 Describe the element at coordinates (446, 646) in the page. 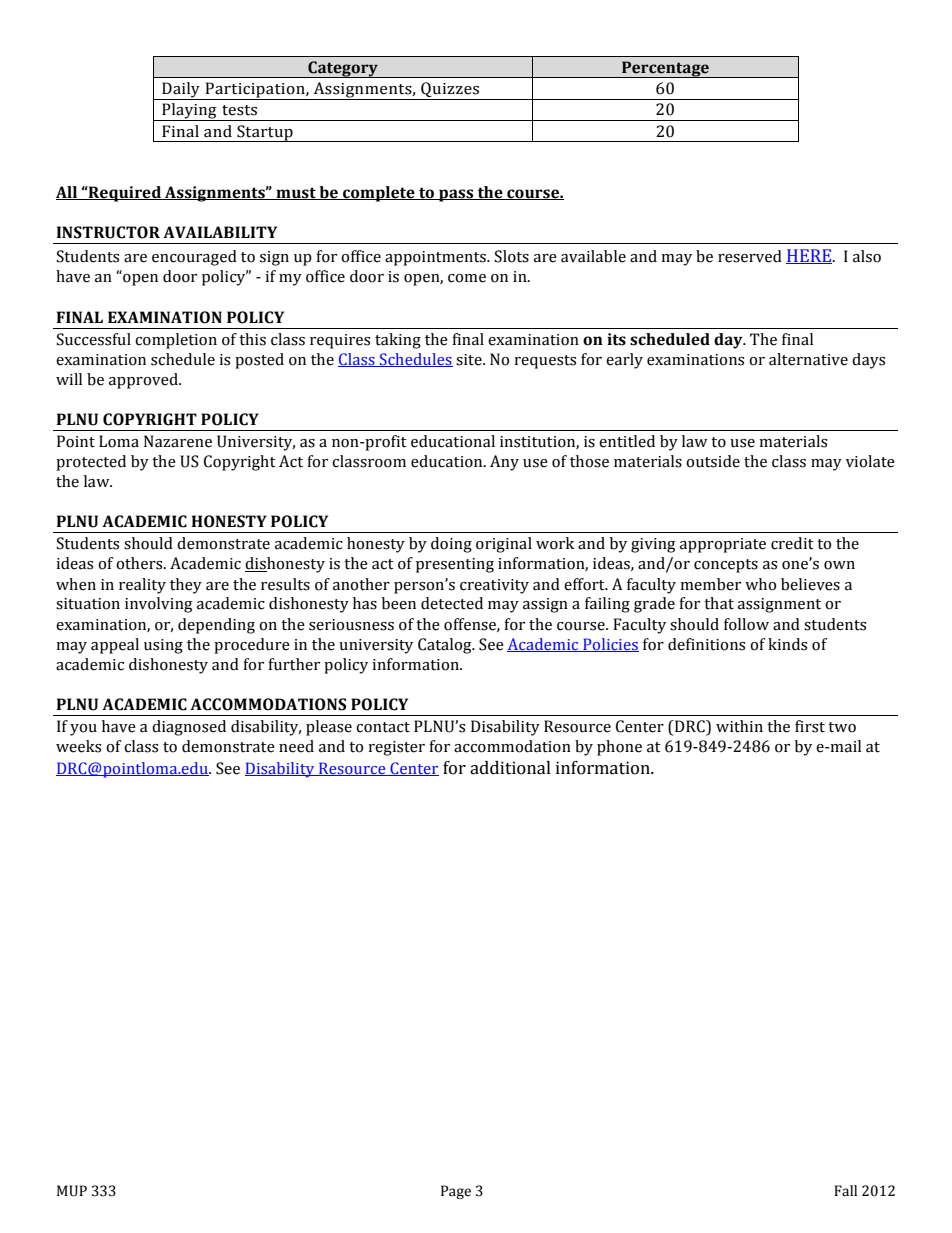

I see `Catalog` at that location.
